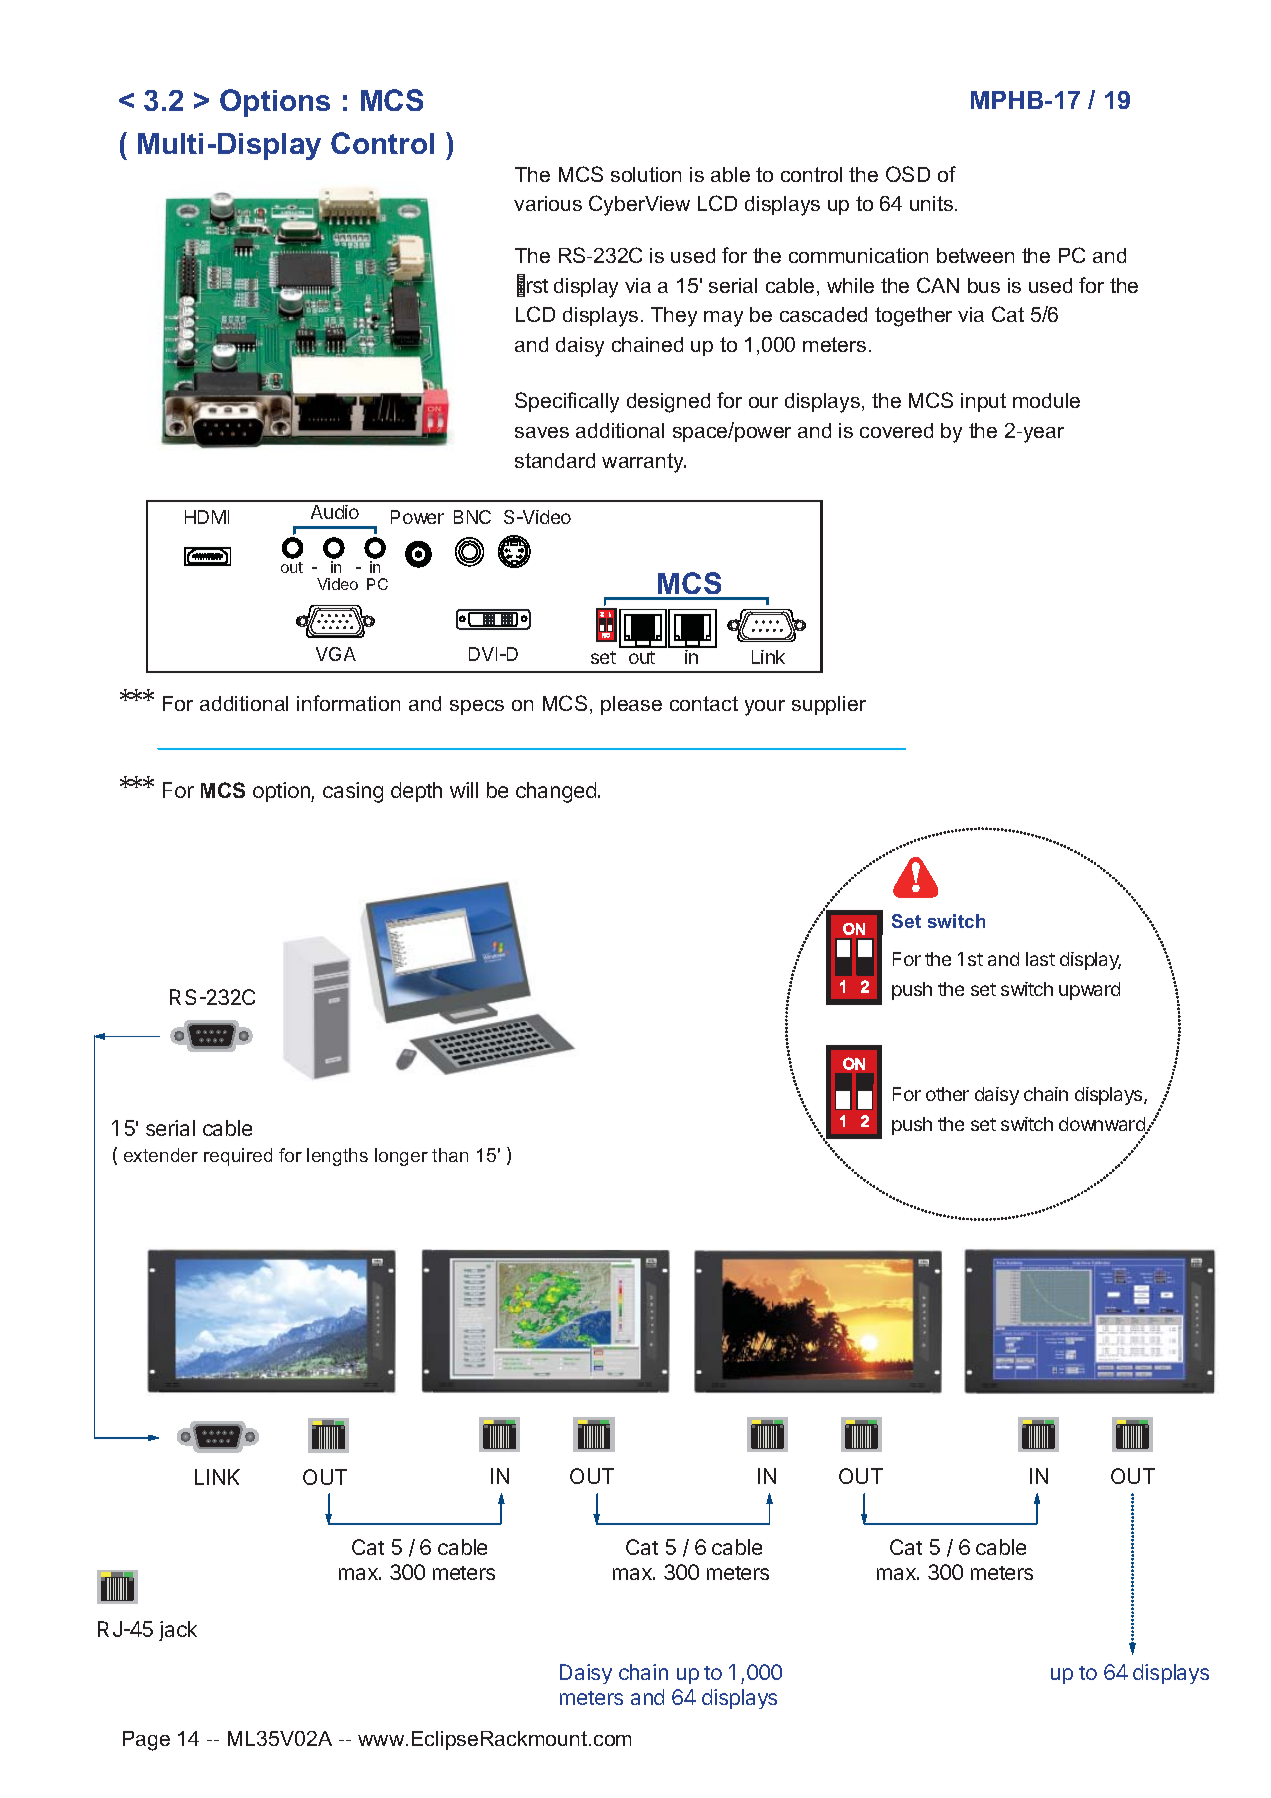 This screenshot has width=1271, height=1798. I want to click on changed, so click(556, 792).
